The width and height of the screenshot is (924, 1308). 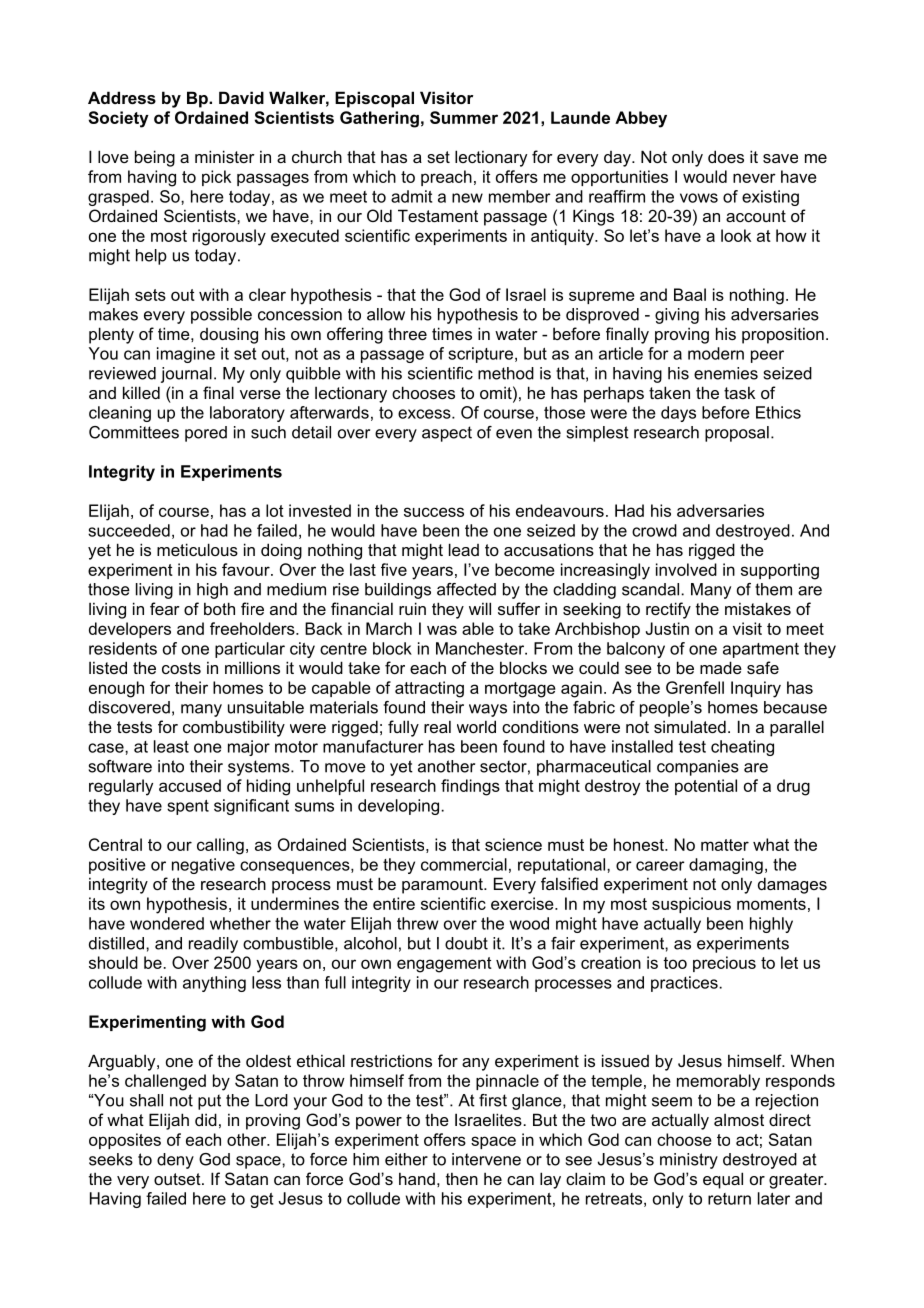 I want to click on spent, so click(x=188, y=807).
